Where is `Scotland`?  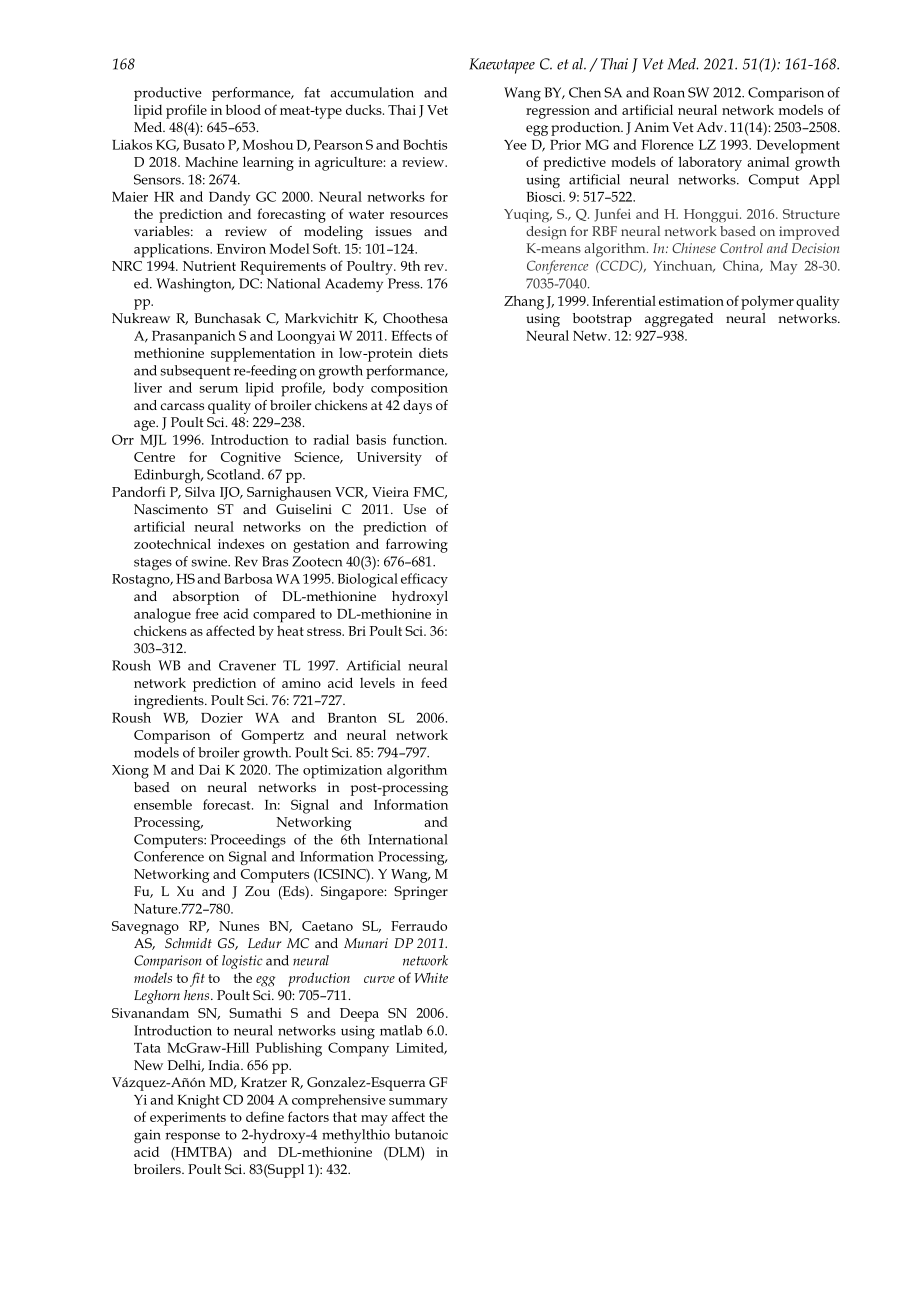 Scotland is located at coordinates (235, 474).
